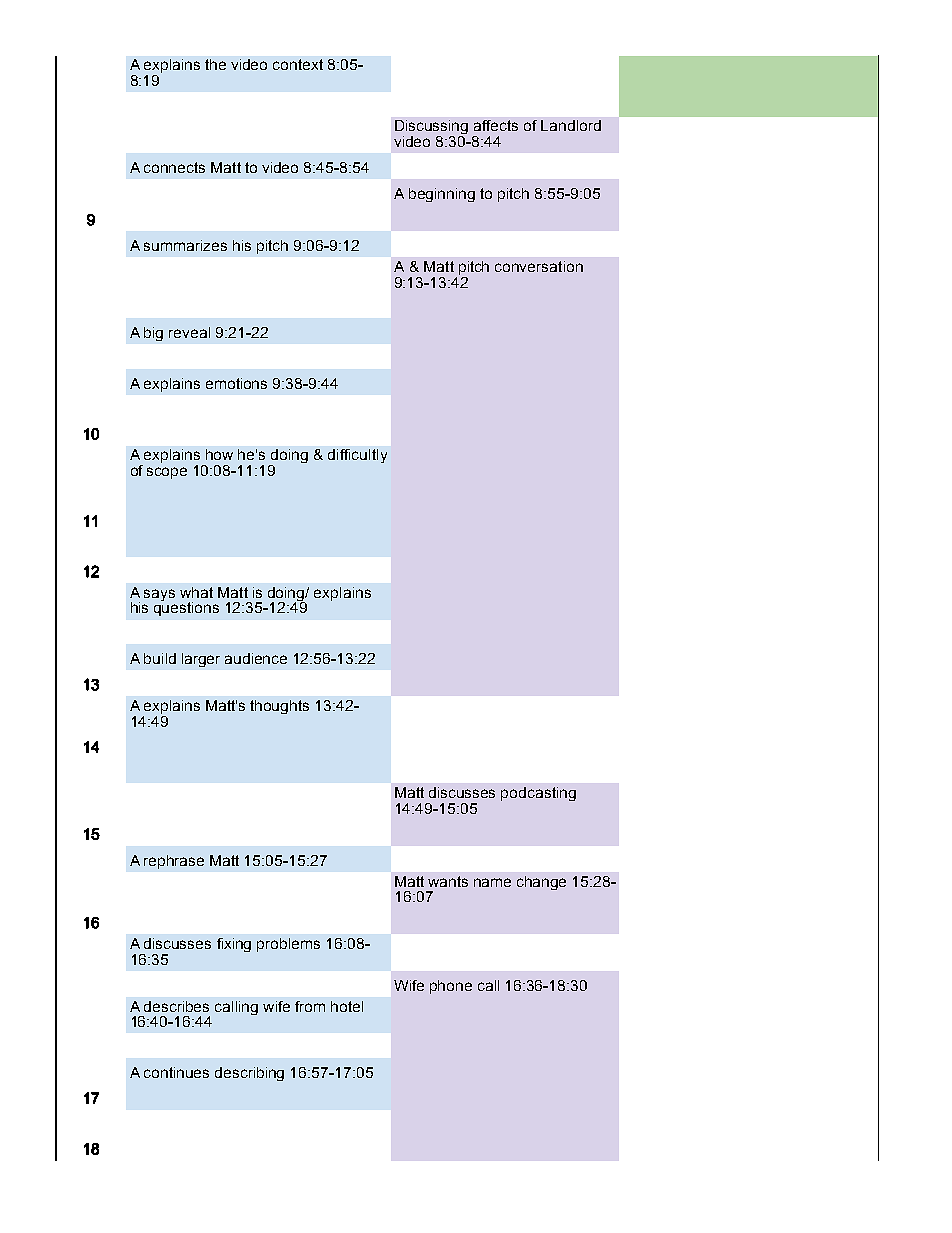  What do you see at coordinates (256, 658) in the screenshot?
I see `audience` at bounding box center [256, 658].
